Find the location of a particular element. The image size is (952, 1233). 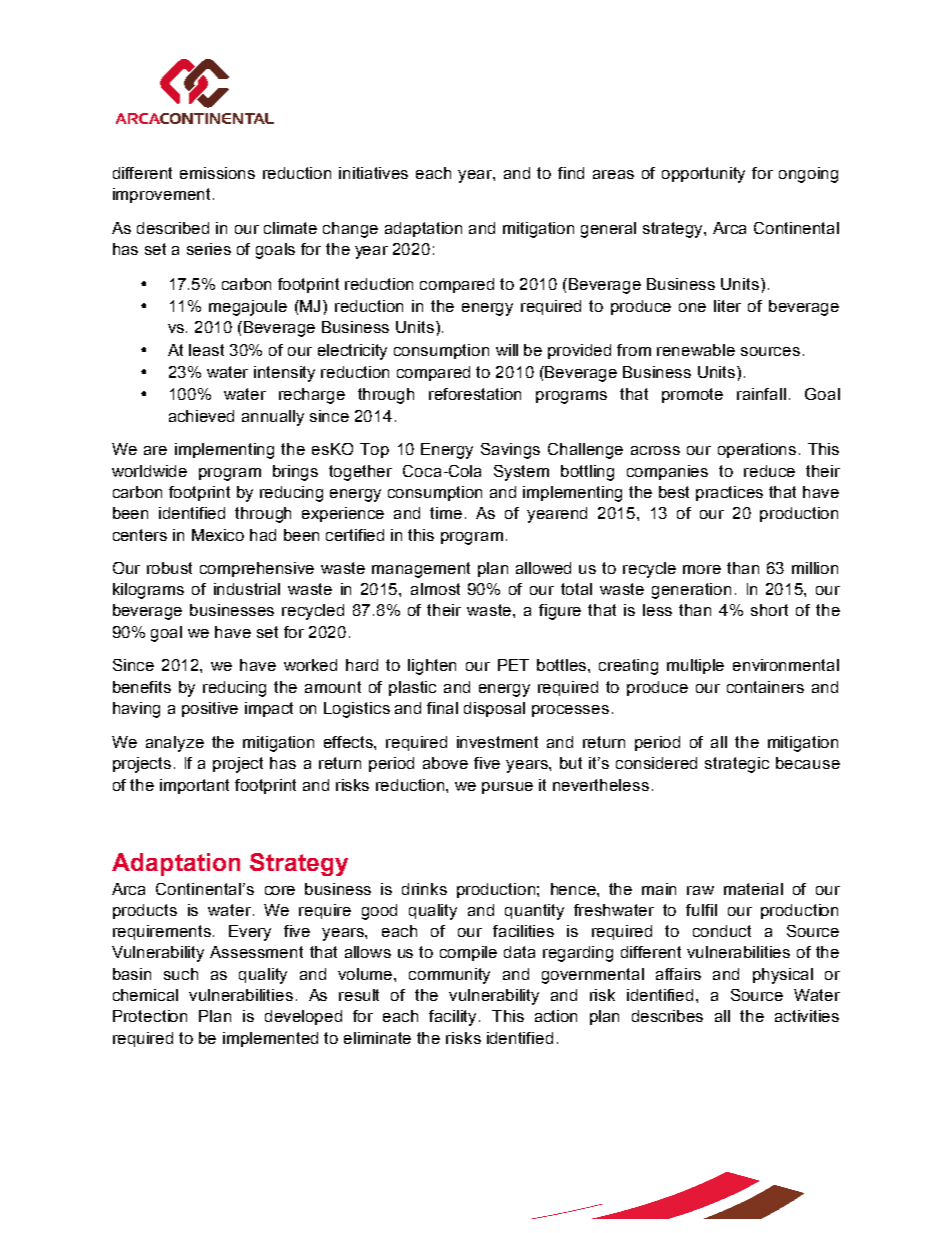

short is located at coordinates (769, 610).
